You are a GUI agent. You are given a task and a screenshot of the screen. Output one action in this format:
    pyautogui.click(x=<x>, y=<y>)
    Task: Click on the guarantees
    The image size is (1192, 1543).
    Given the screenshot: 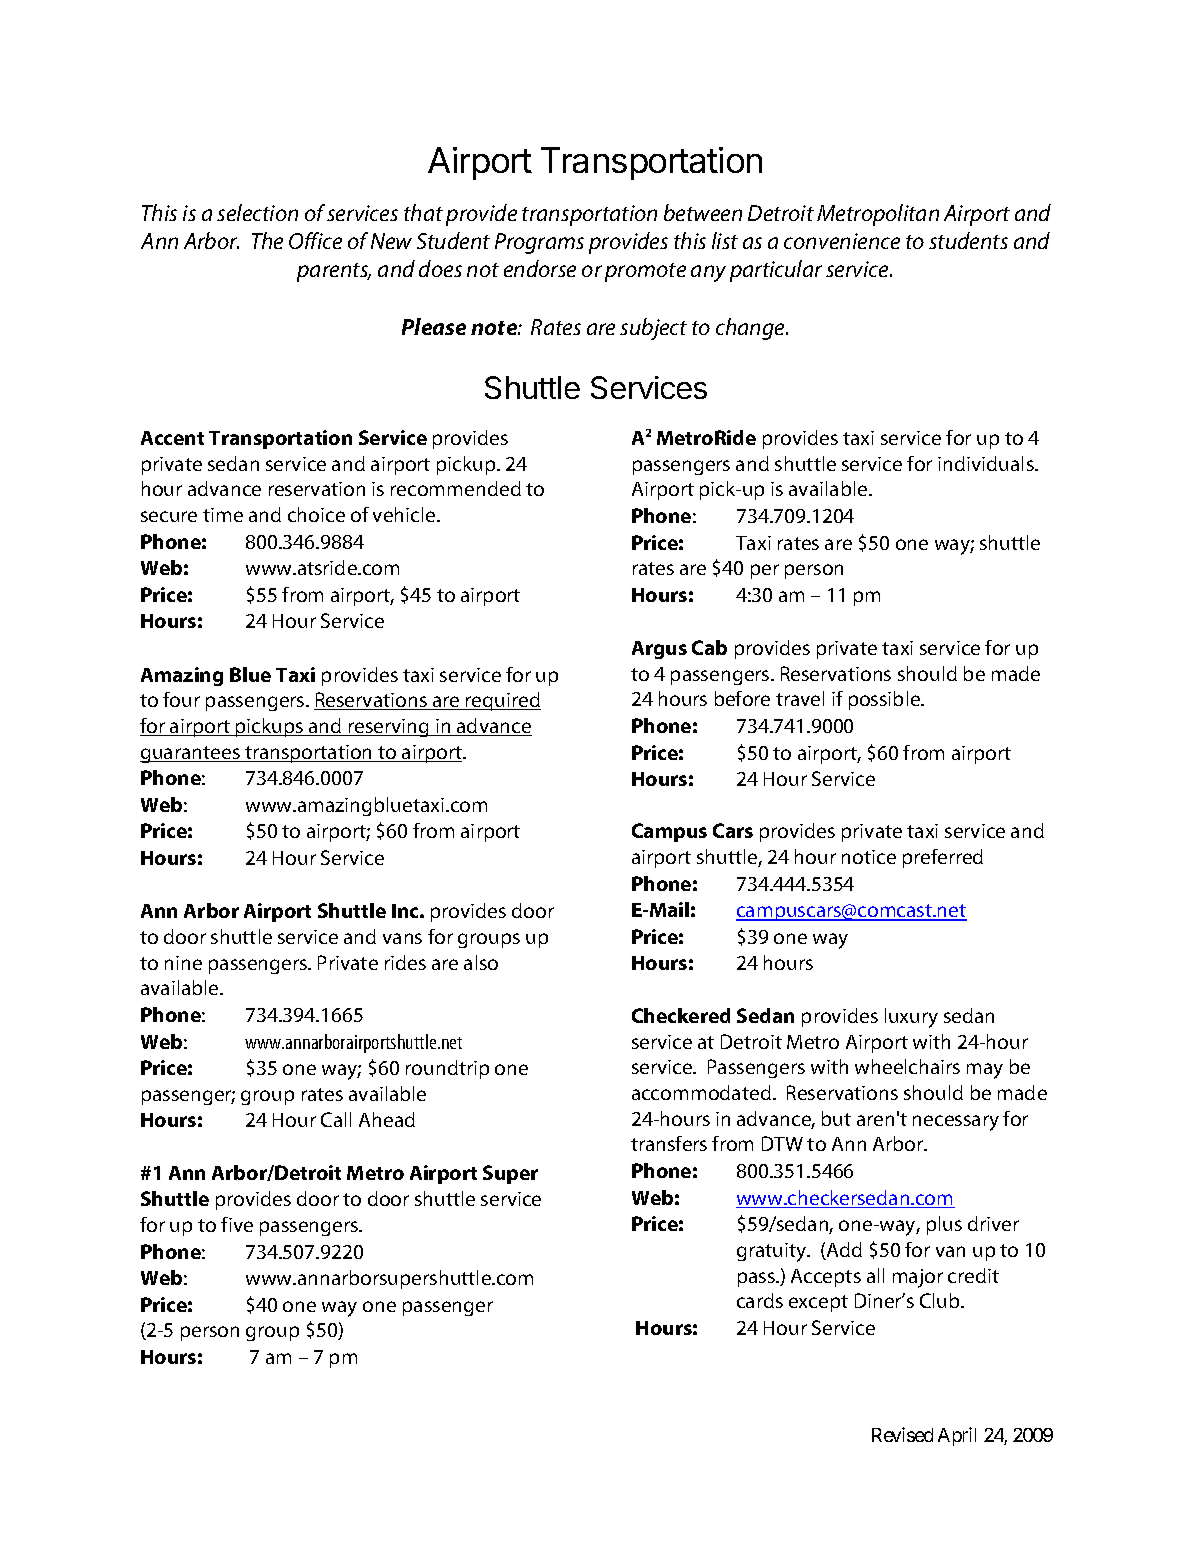 What is the action you would take?
    pyautogui.click(x=191, y=754)
